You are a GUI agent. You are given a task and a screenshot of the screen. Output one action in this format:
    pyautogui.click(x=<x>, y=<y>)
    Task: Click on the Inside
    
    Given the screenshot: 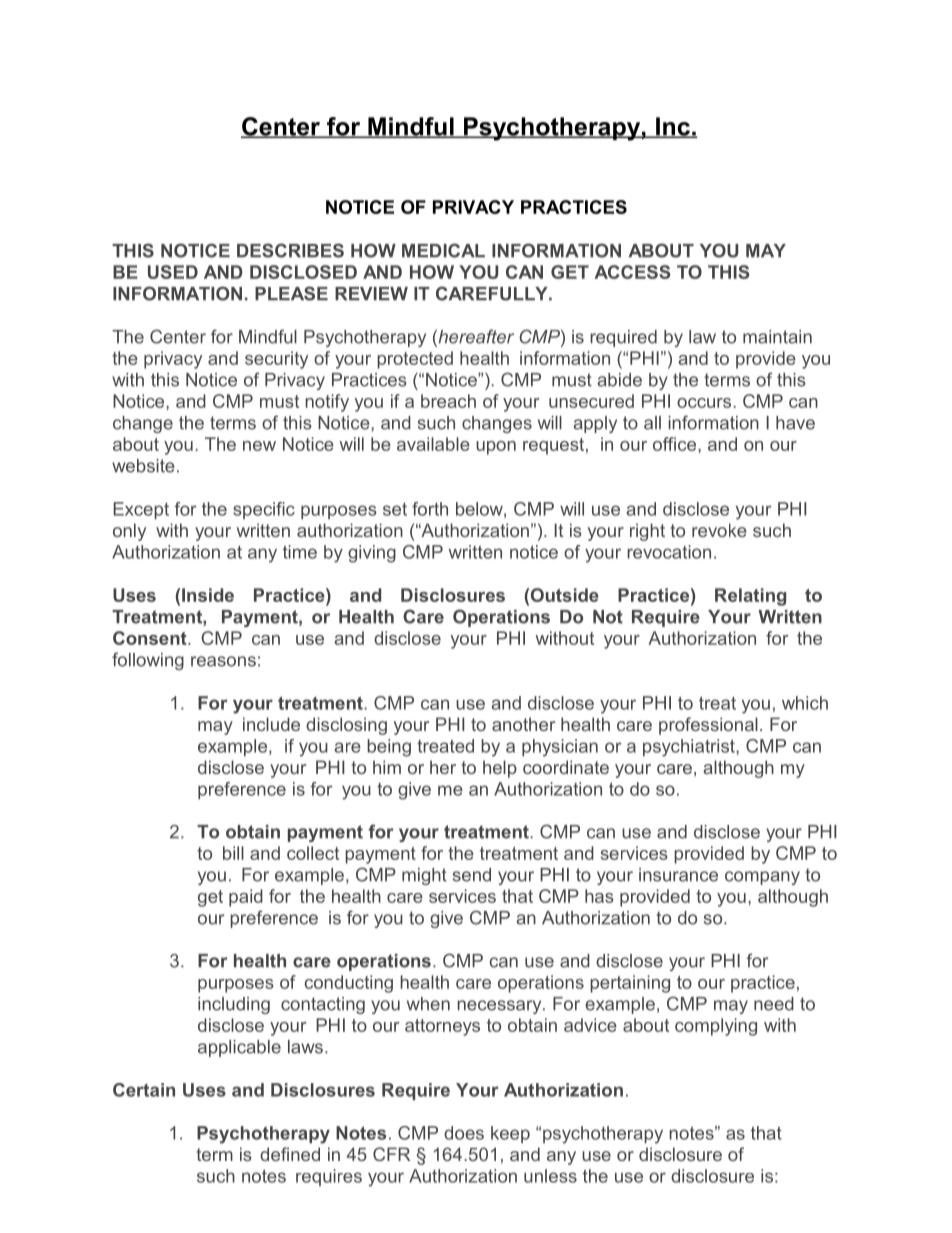 What is the action you would take?
    pyautogui.click(x=208, y=595)
